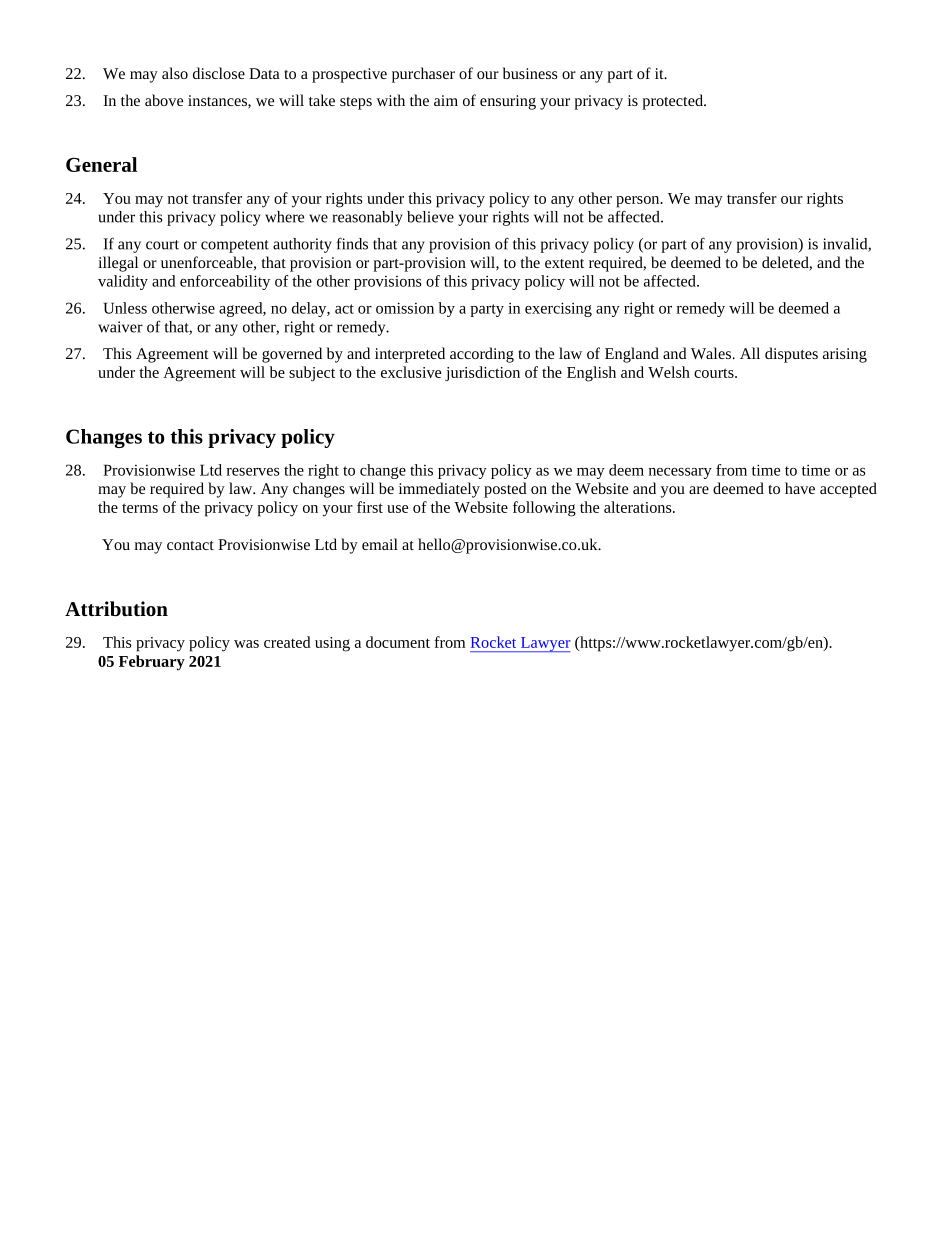  What do you see at coordinates (673, 102) in the document?
I see `protected` at bounding box center [673, 102].
